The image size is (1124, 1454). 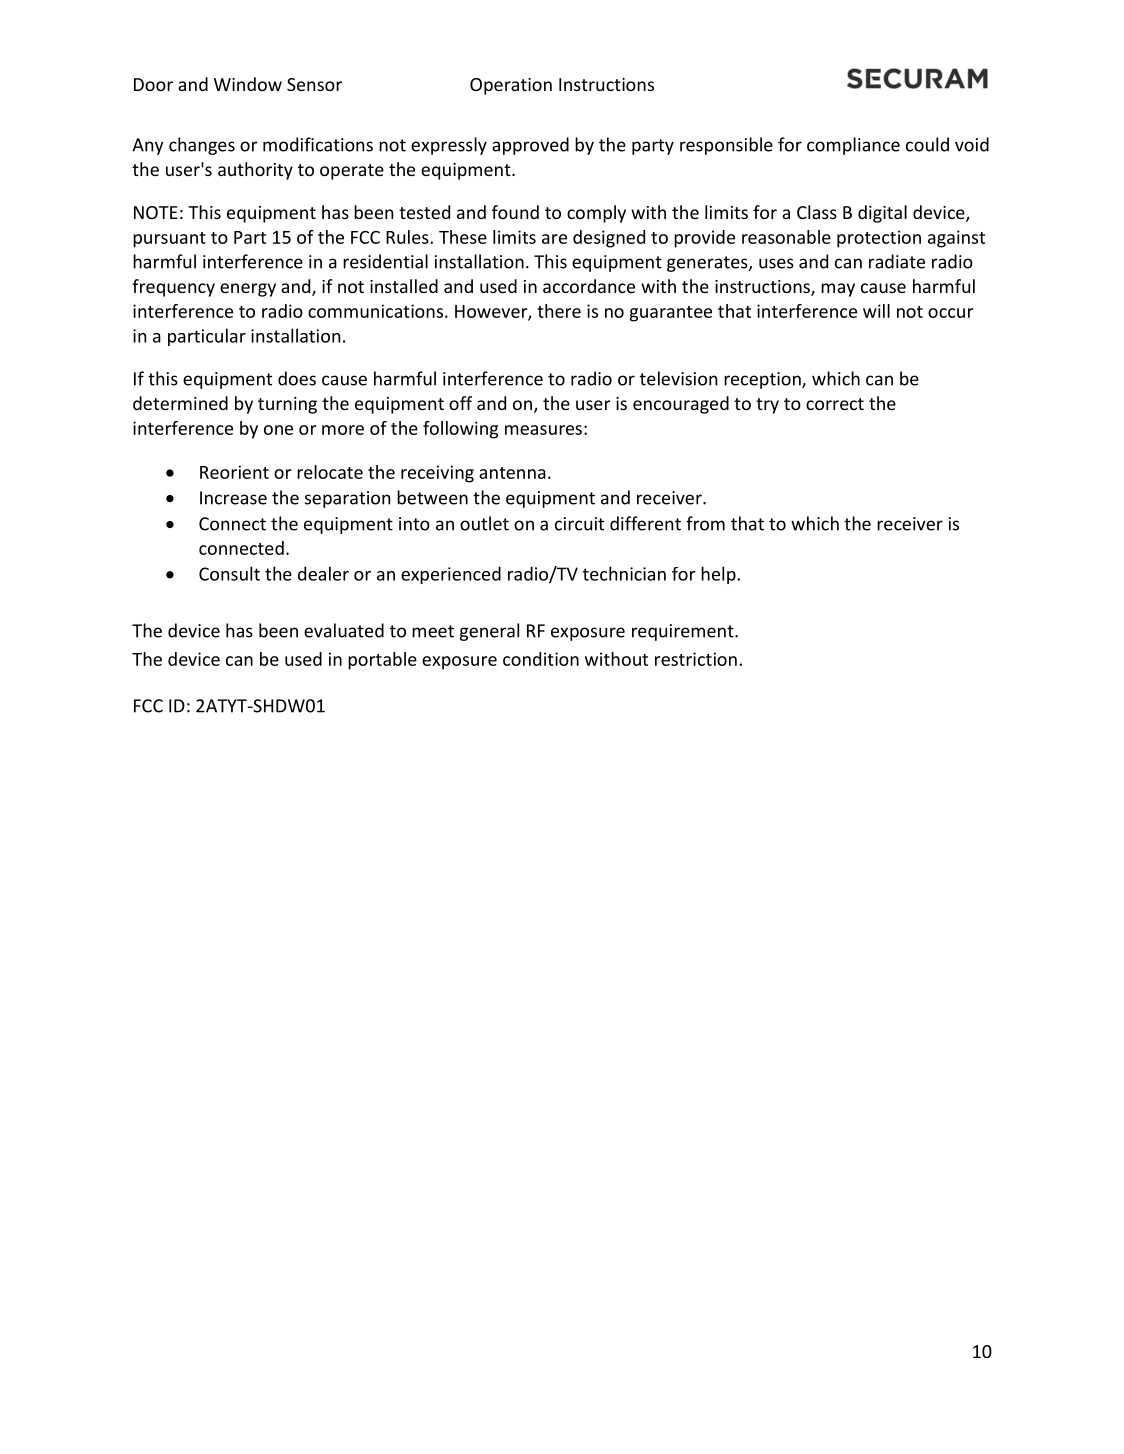 What do you see at coordinates (344, 630) in the document?
I see `evaluated` at bounding box center [344, 630].
